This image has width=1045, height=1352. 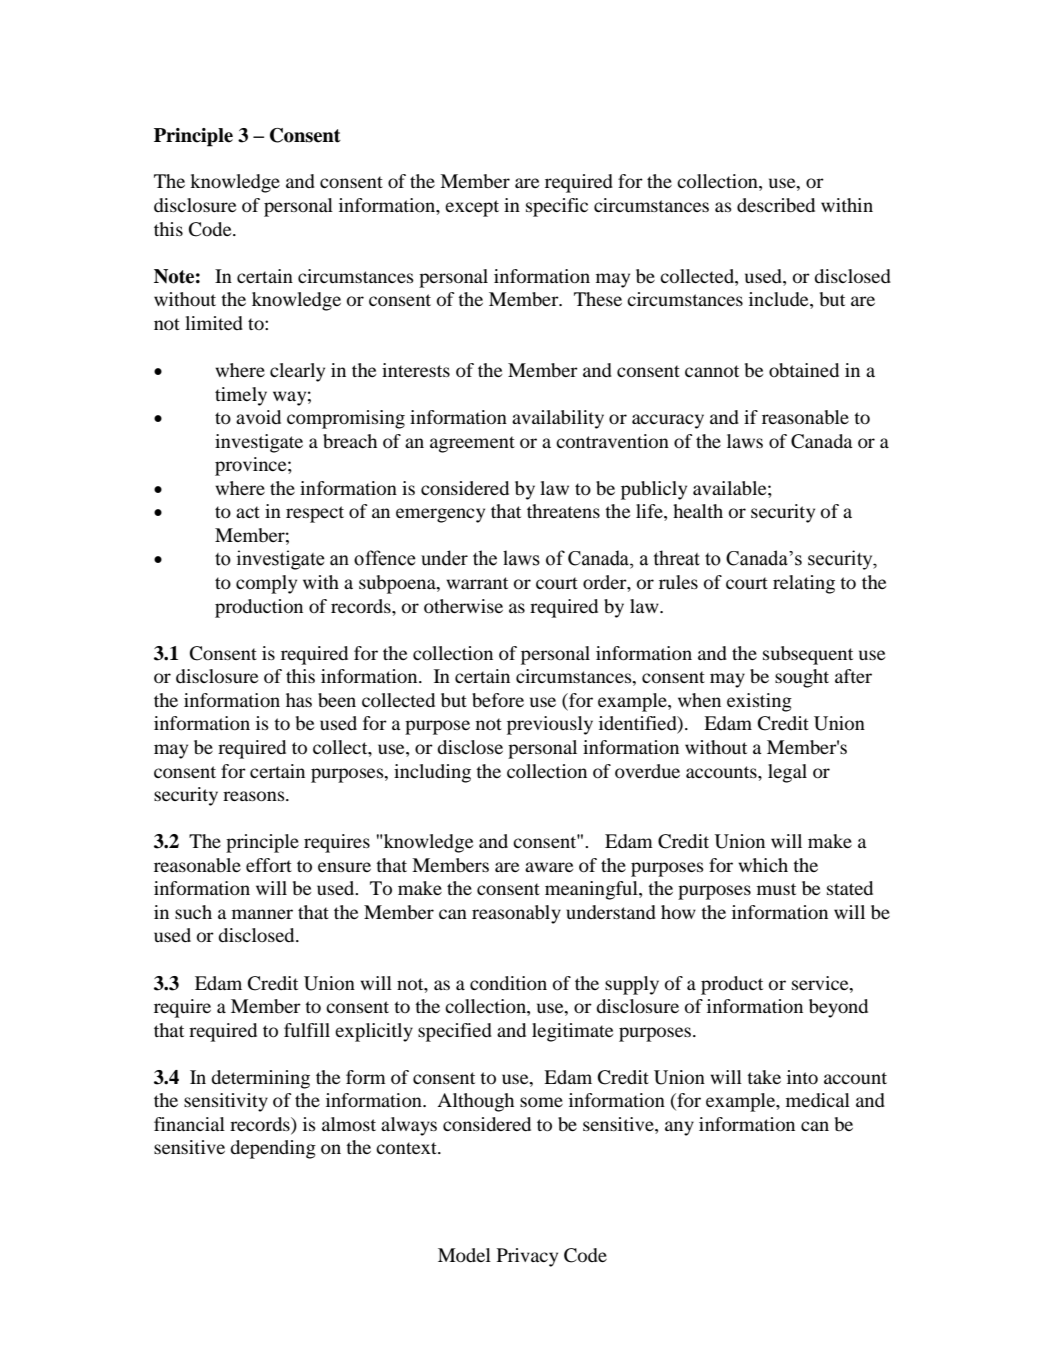 I want to click on reasonably, so click(x=516, y=914).
